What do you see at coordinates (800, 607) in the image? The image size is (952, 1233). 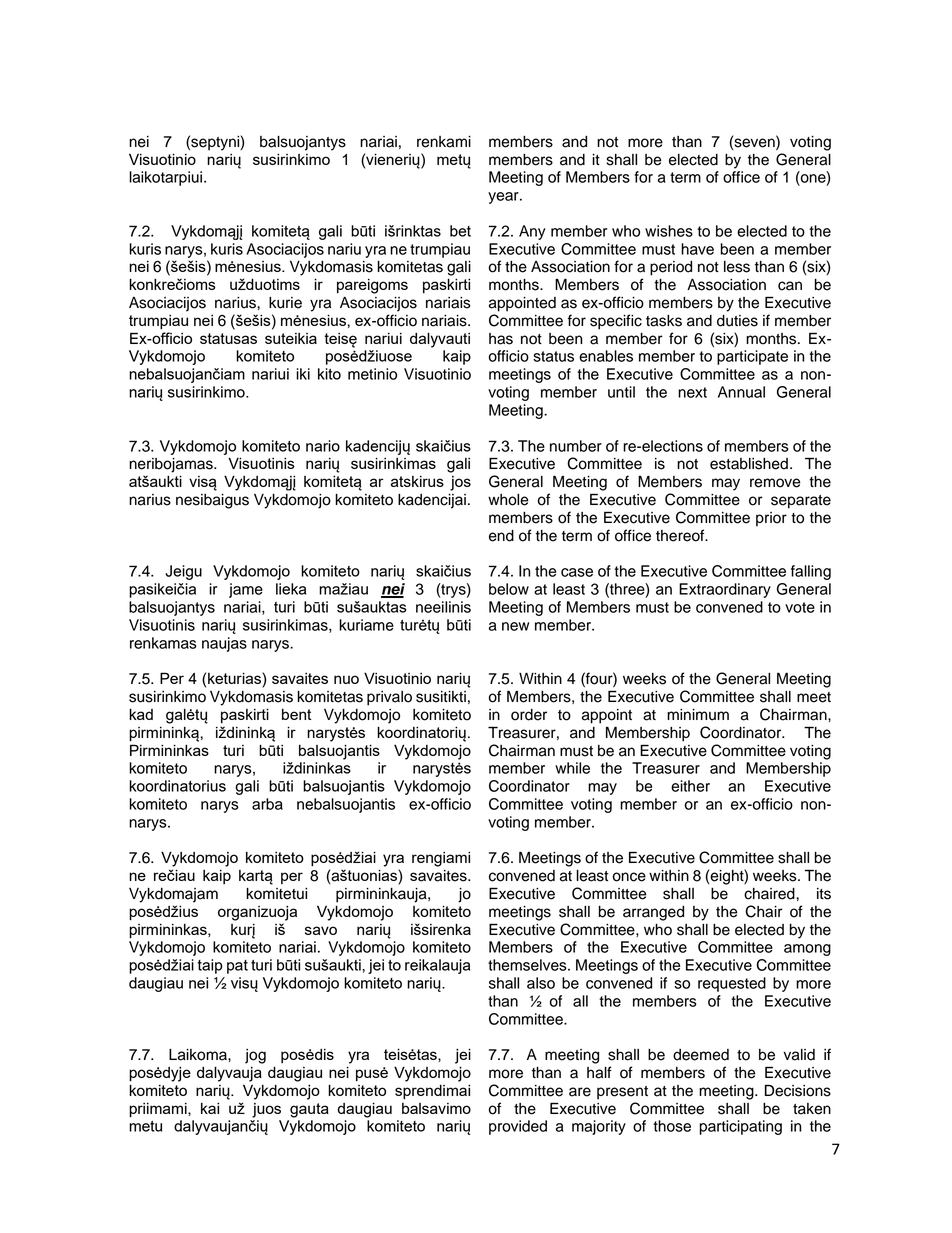 I see `vote` at bounding box center [800, 607].
